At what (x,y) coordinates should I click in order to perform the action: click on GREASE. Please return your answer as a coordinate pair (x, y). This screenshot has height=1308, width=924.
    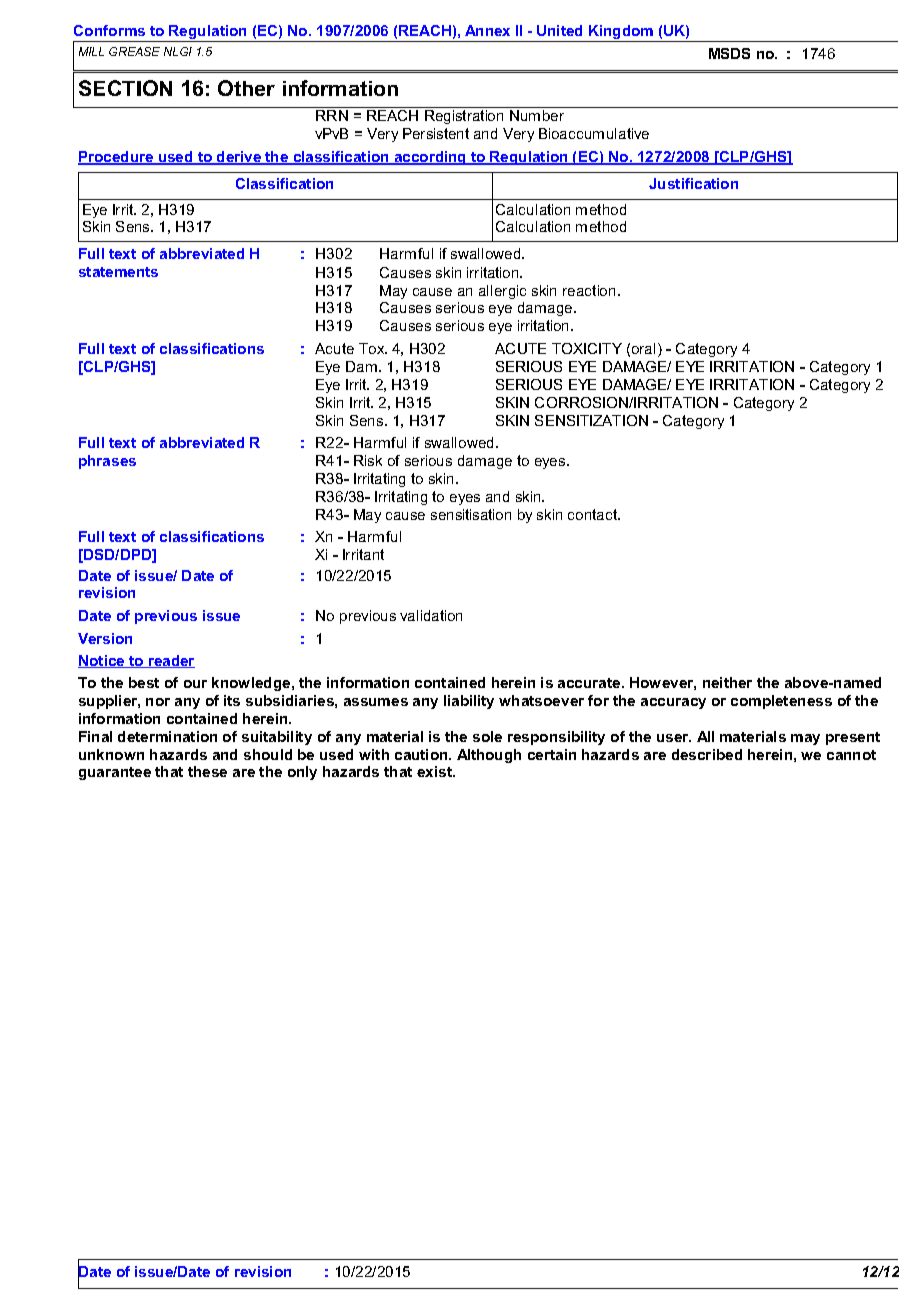
    Looking at the image, I should click on (134, 51).
